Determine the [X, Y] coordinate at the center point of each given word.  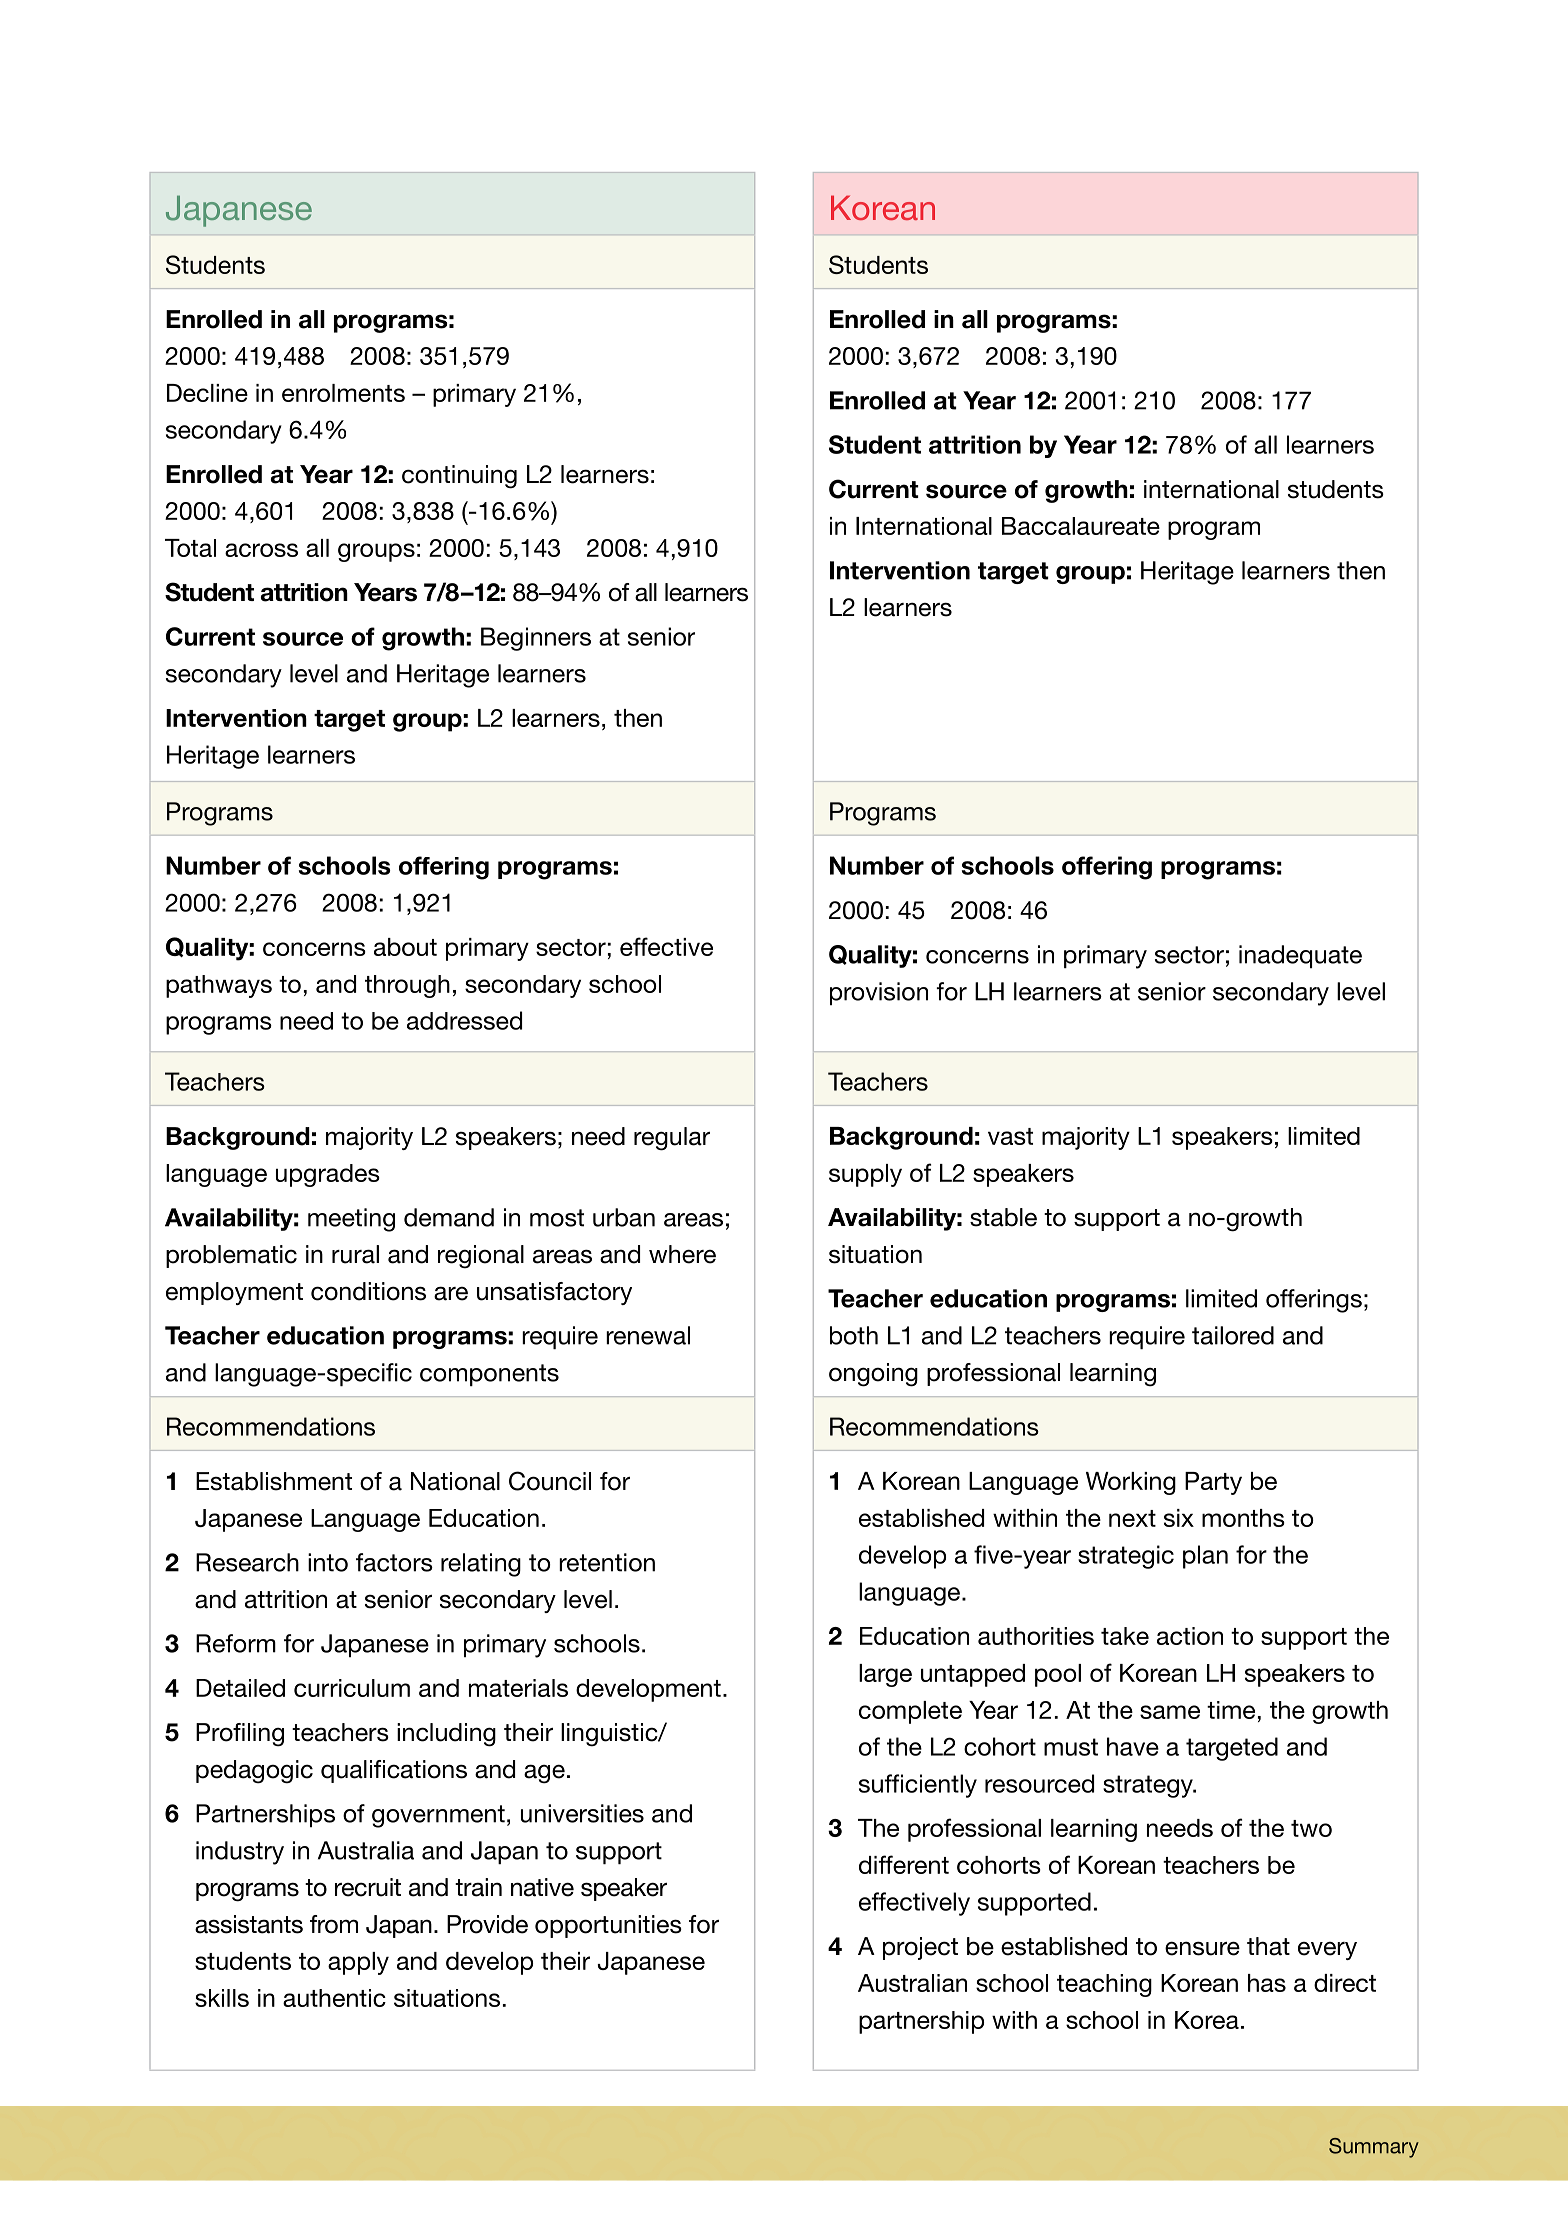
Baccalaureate [1081, 526]
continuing [459, 477]
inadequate [1300, 956]
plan [1205, 1557]
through [407, 986]
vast [1010, 1136]
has [1267, 1983]
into [328, 1562]
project [920, 1948]
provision [879, 993]
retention [607, 1562]
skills [222, 1998]
